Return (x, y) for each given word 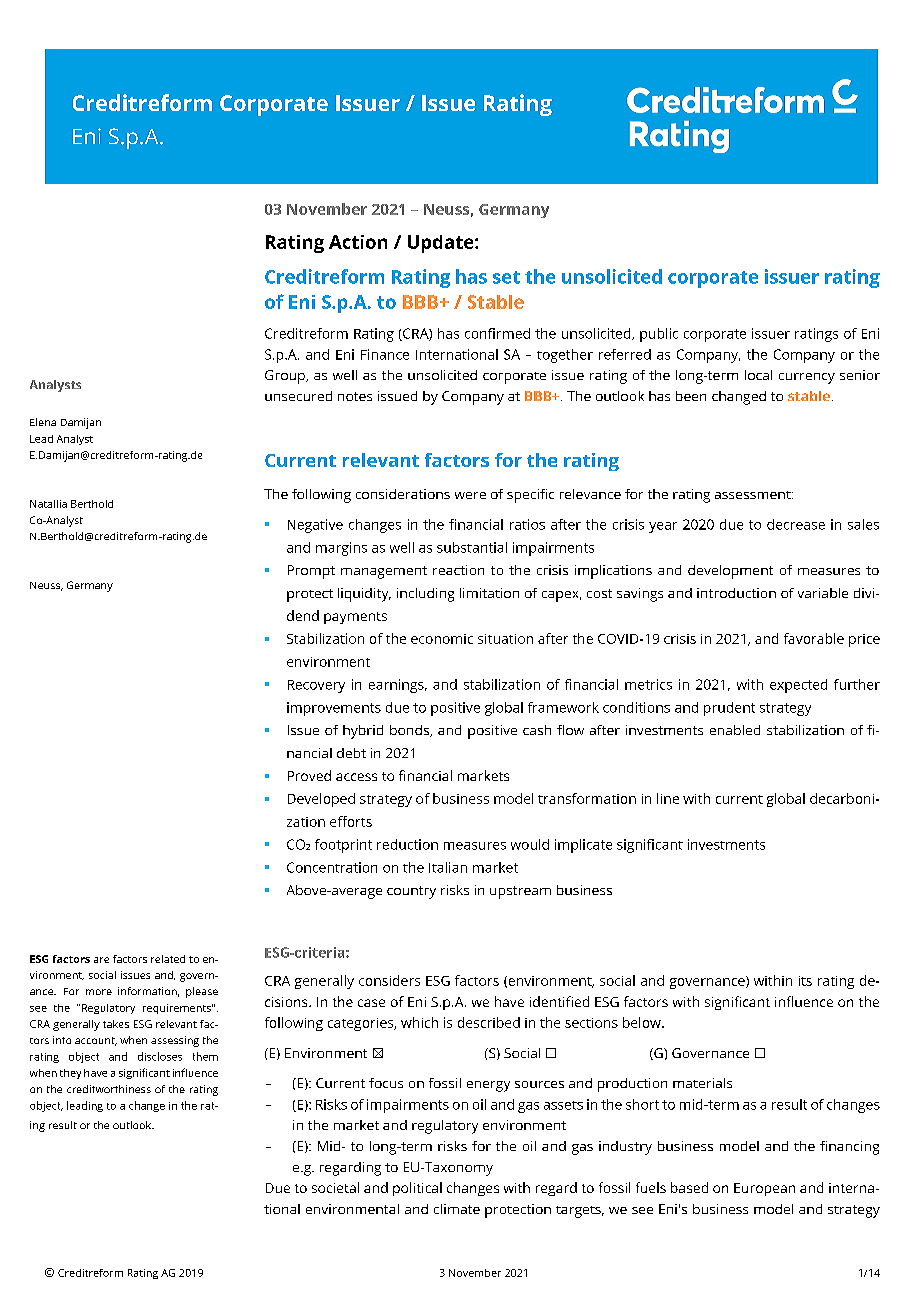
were (470, 495)
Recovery (316, 686)
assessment (754, 495)
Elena (43, 422)
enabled (735, 730)
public (659, 335)
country (411, 892)
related (168, 959)
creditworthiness (109, 1089)
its (805, 981)
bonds (410, 731)
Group (286, 377)
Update (442, 244)
